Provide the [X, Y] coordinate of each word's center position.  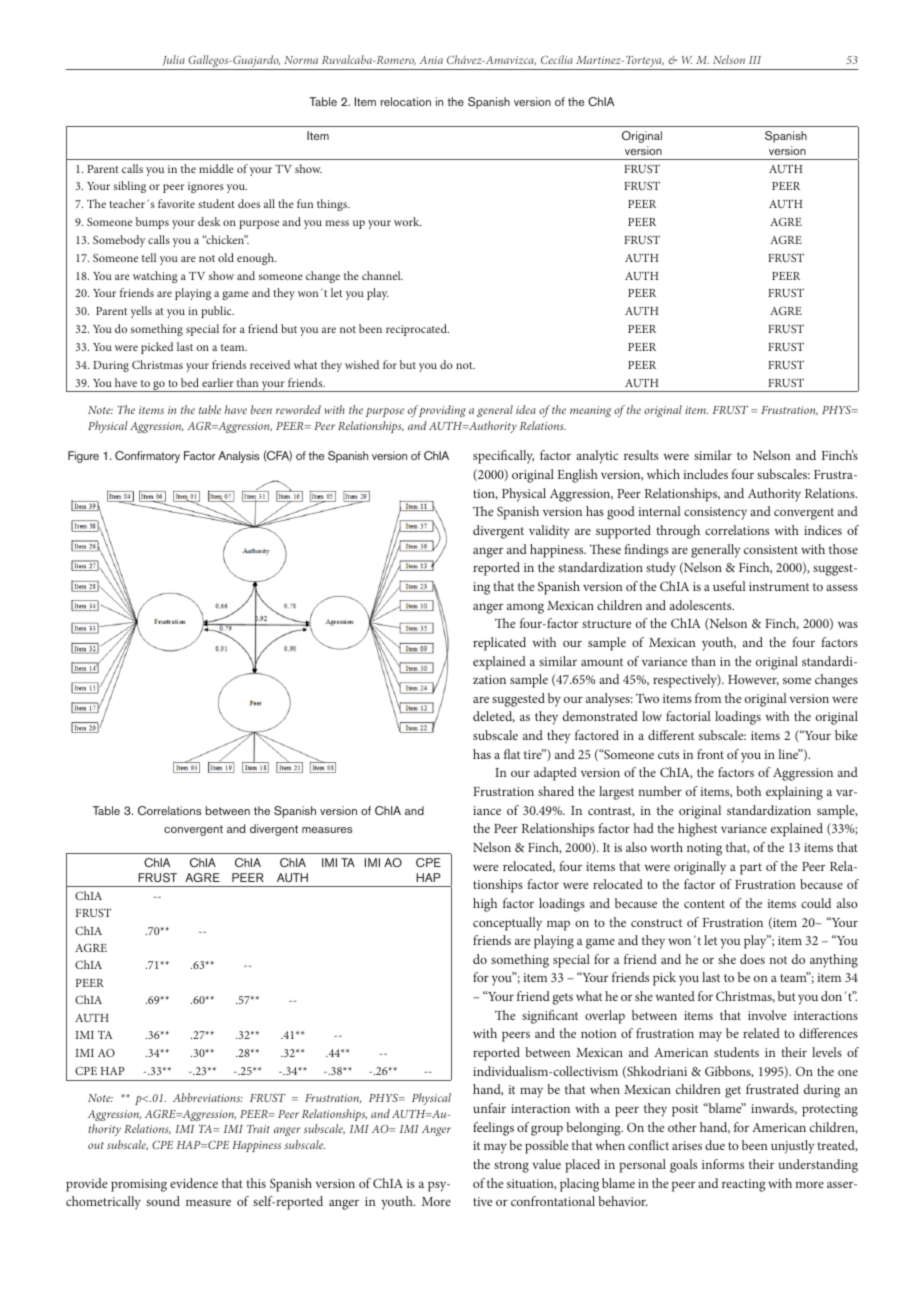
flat [512, 754]
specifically [503, 457]
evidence [194, 1183]
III [755, 60]
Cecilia [557, 59]
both [748, 791]
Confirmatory [147, 457]
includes [705, 474]
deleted [494, 717]
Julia [173, 60]
